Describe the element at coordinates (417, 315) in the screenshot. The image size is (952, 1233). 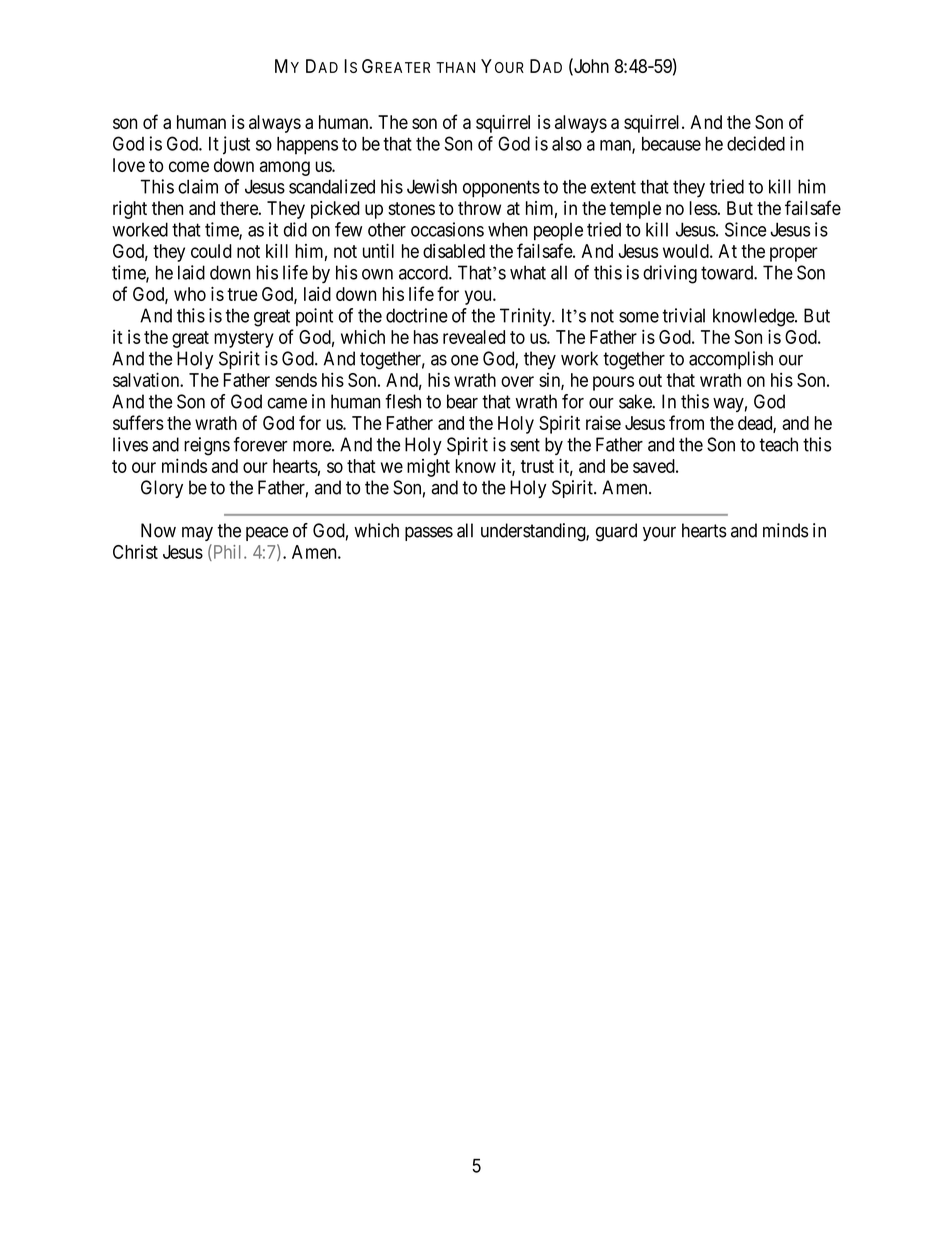
I see `doctrine` at that location.
